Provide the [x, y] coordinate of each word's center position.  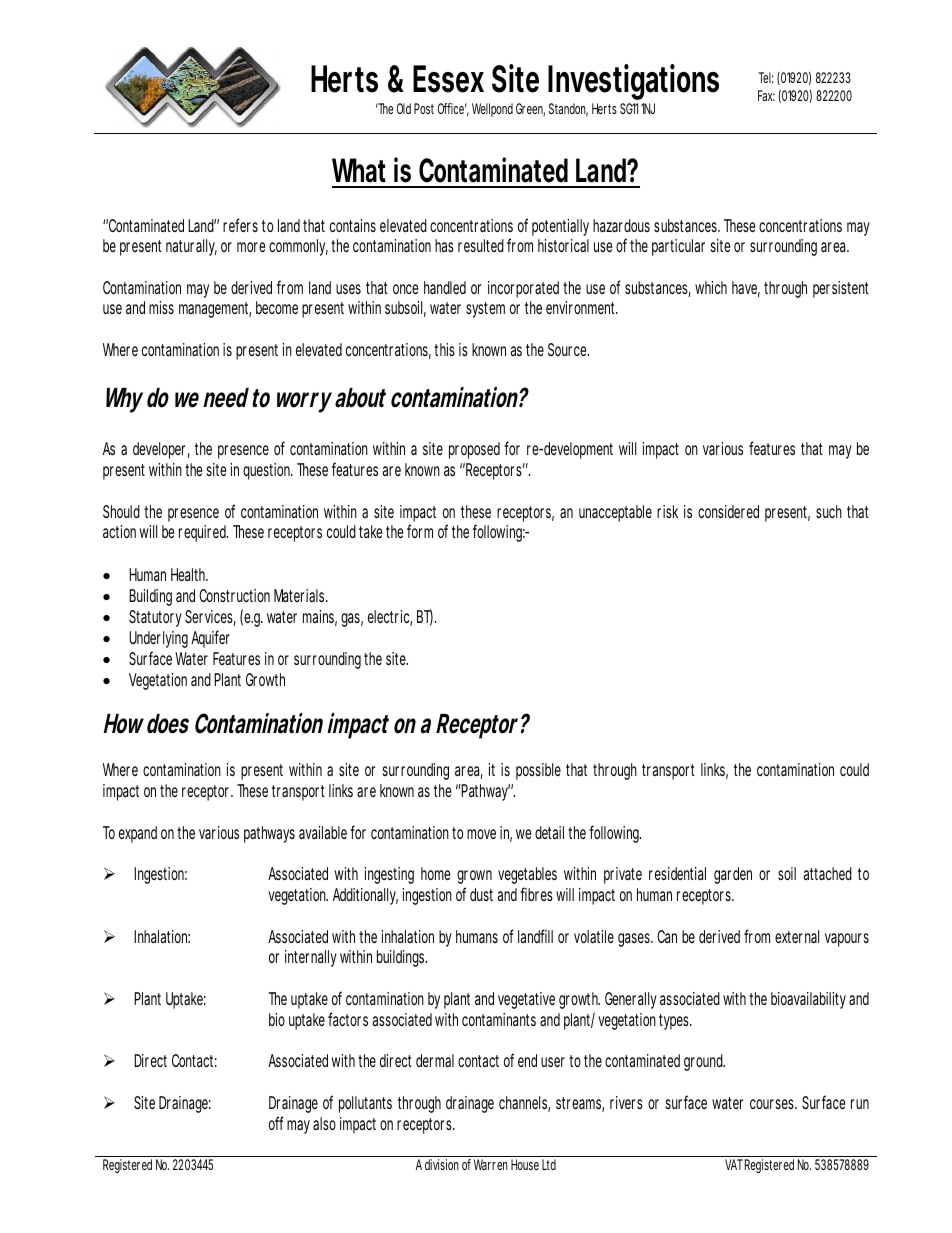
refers [240, 225]
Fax [766, 95]
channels [524, 1104]
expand [138, 834]
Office [453, 110]
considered [728, 511]
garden [733, 875]
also [324, 1123]
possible [538, 771]
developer [161, 450]
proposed [474, 450]
